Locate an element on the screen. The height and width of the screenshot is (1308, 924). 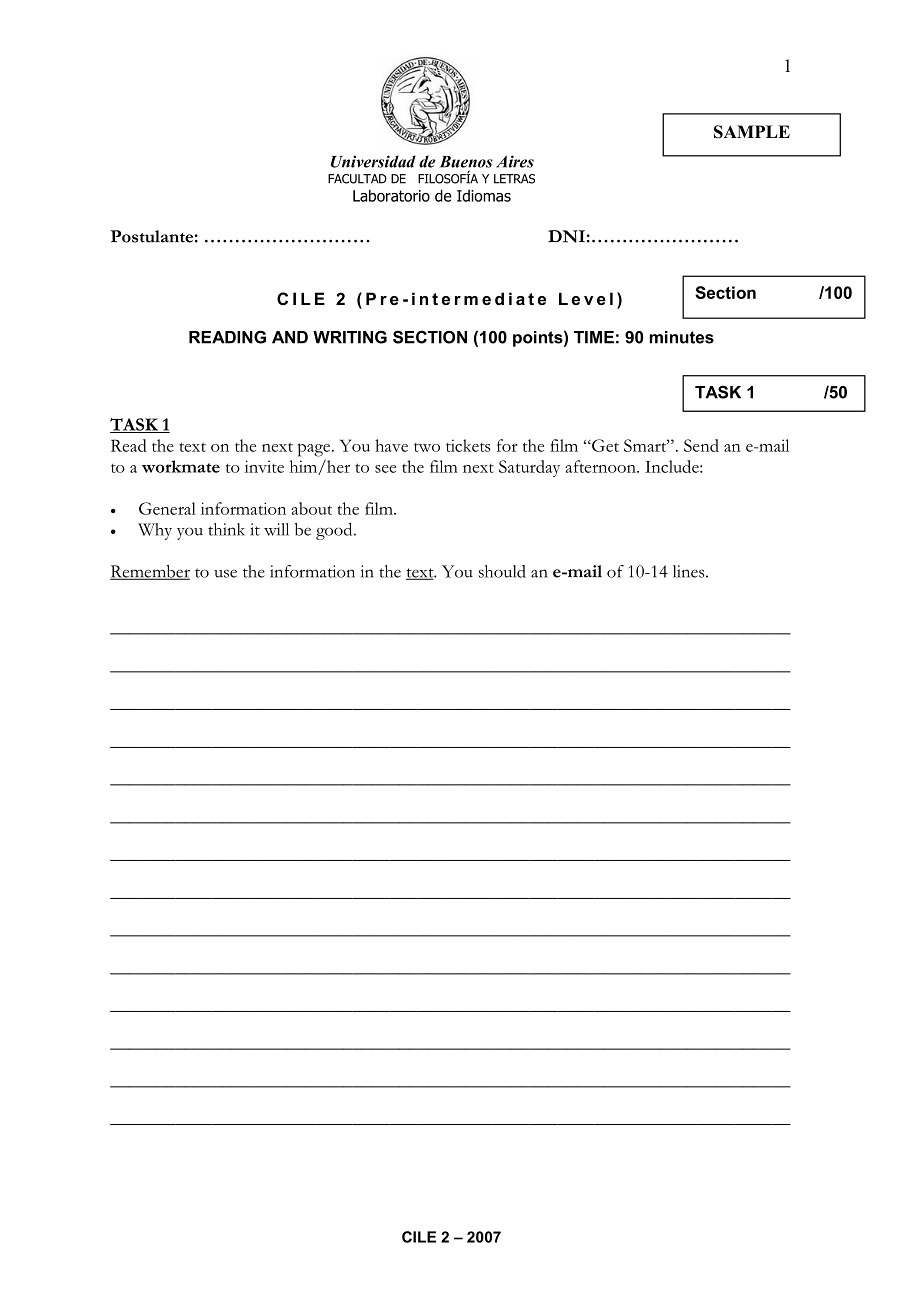
invite is located at coordinates (264, 466).
